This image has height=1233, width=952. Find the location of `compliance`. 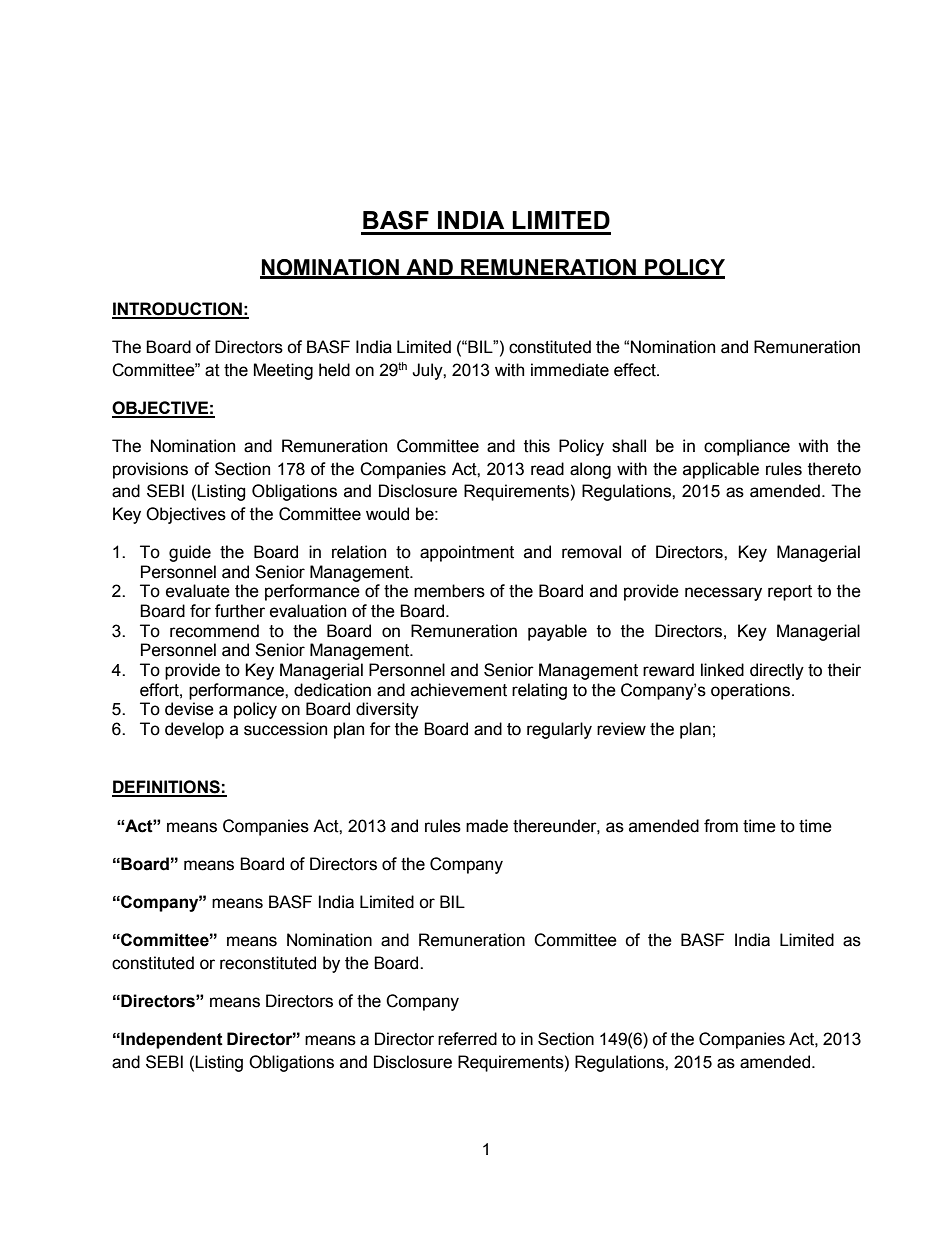

compliance is located at coordinates (747, 447).
